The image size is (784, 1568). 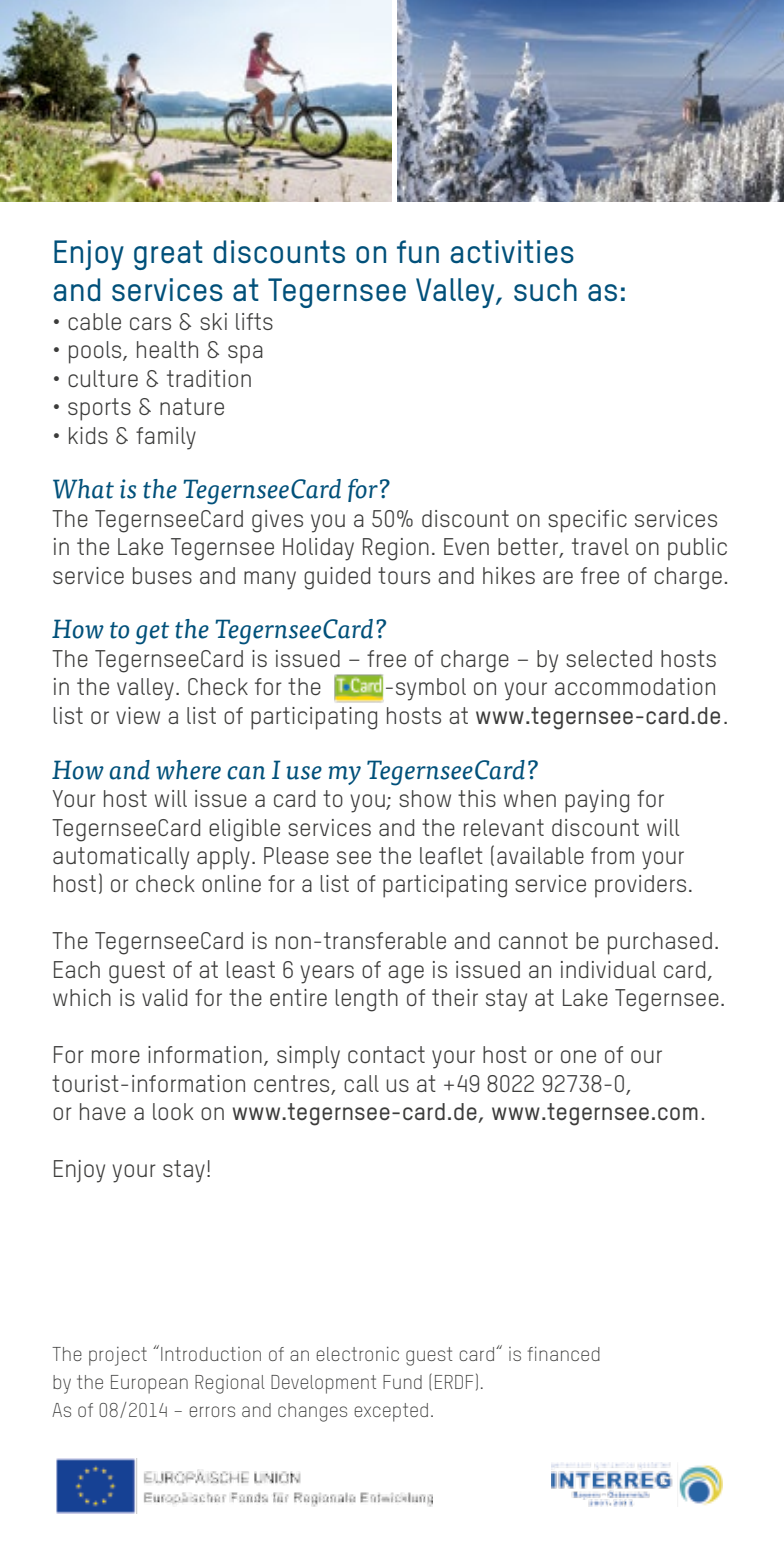 What do you see at coordinates (152, 633) in the page?
I see `get` at bounding box center [152, 633].
